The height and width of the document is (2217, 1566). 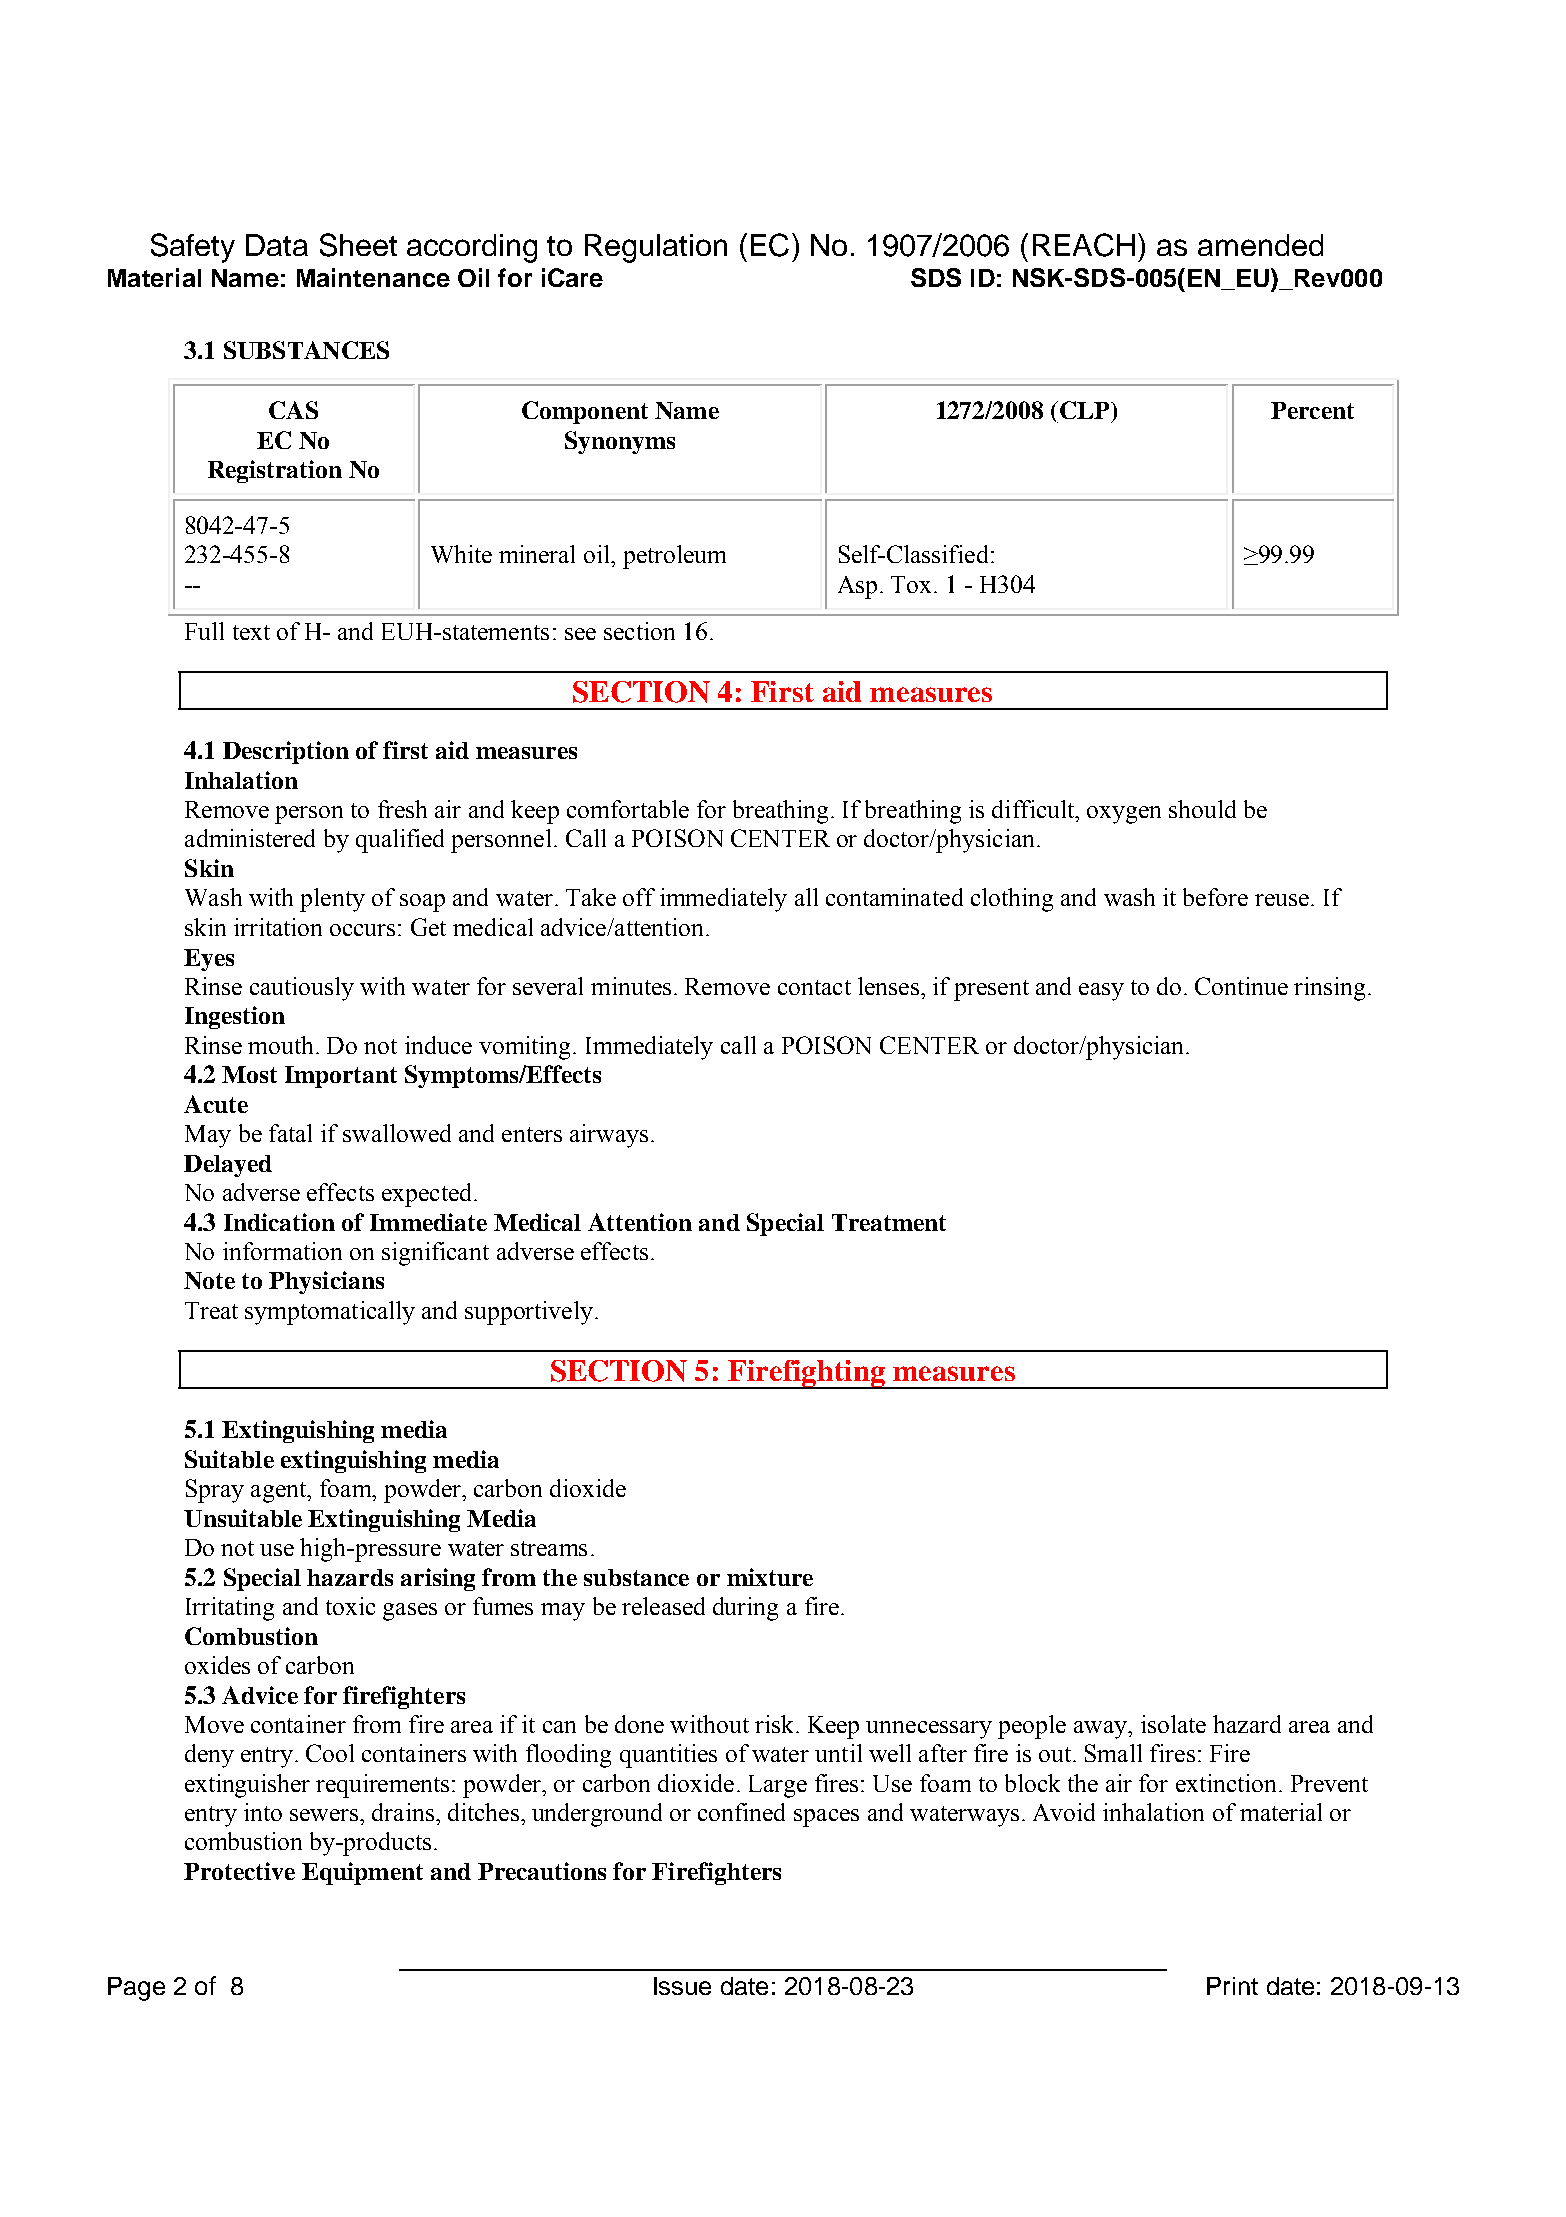 What do you see at coordinates (1232, 1986) in the document?
I see `Print` at bounding box center [1232, 1986].
